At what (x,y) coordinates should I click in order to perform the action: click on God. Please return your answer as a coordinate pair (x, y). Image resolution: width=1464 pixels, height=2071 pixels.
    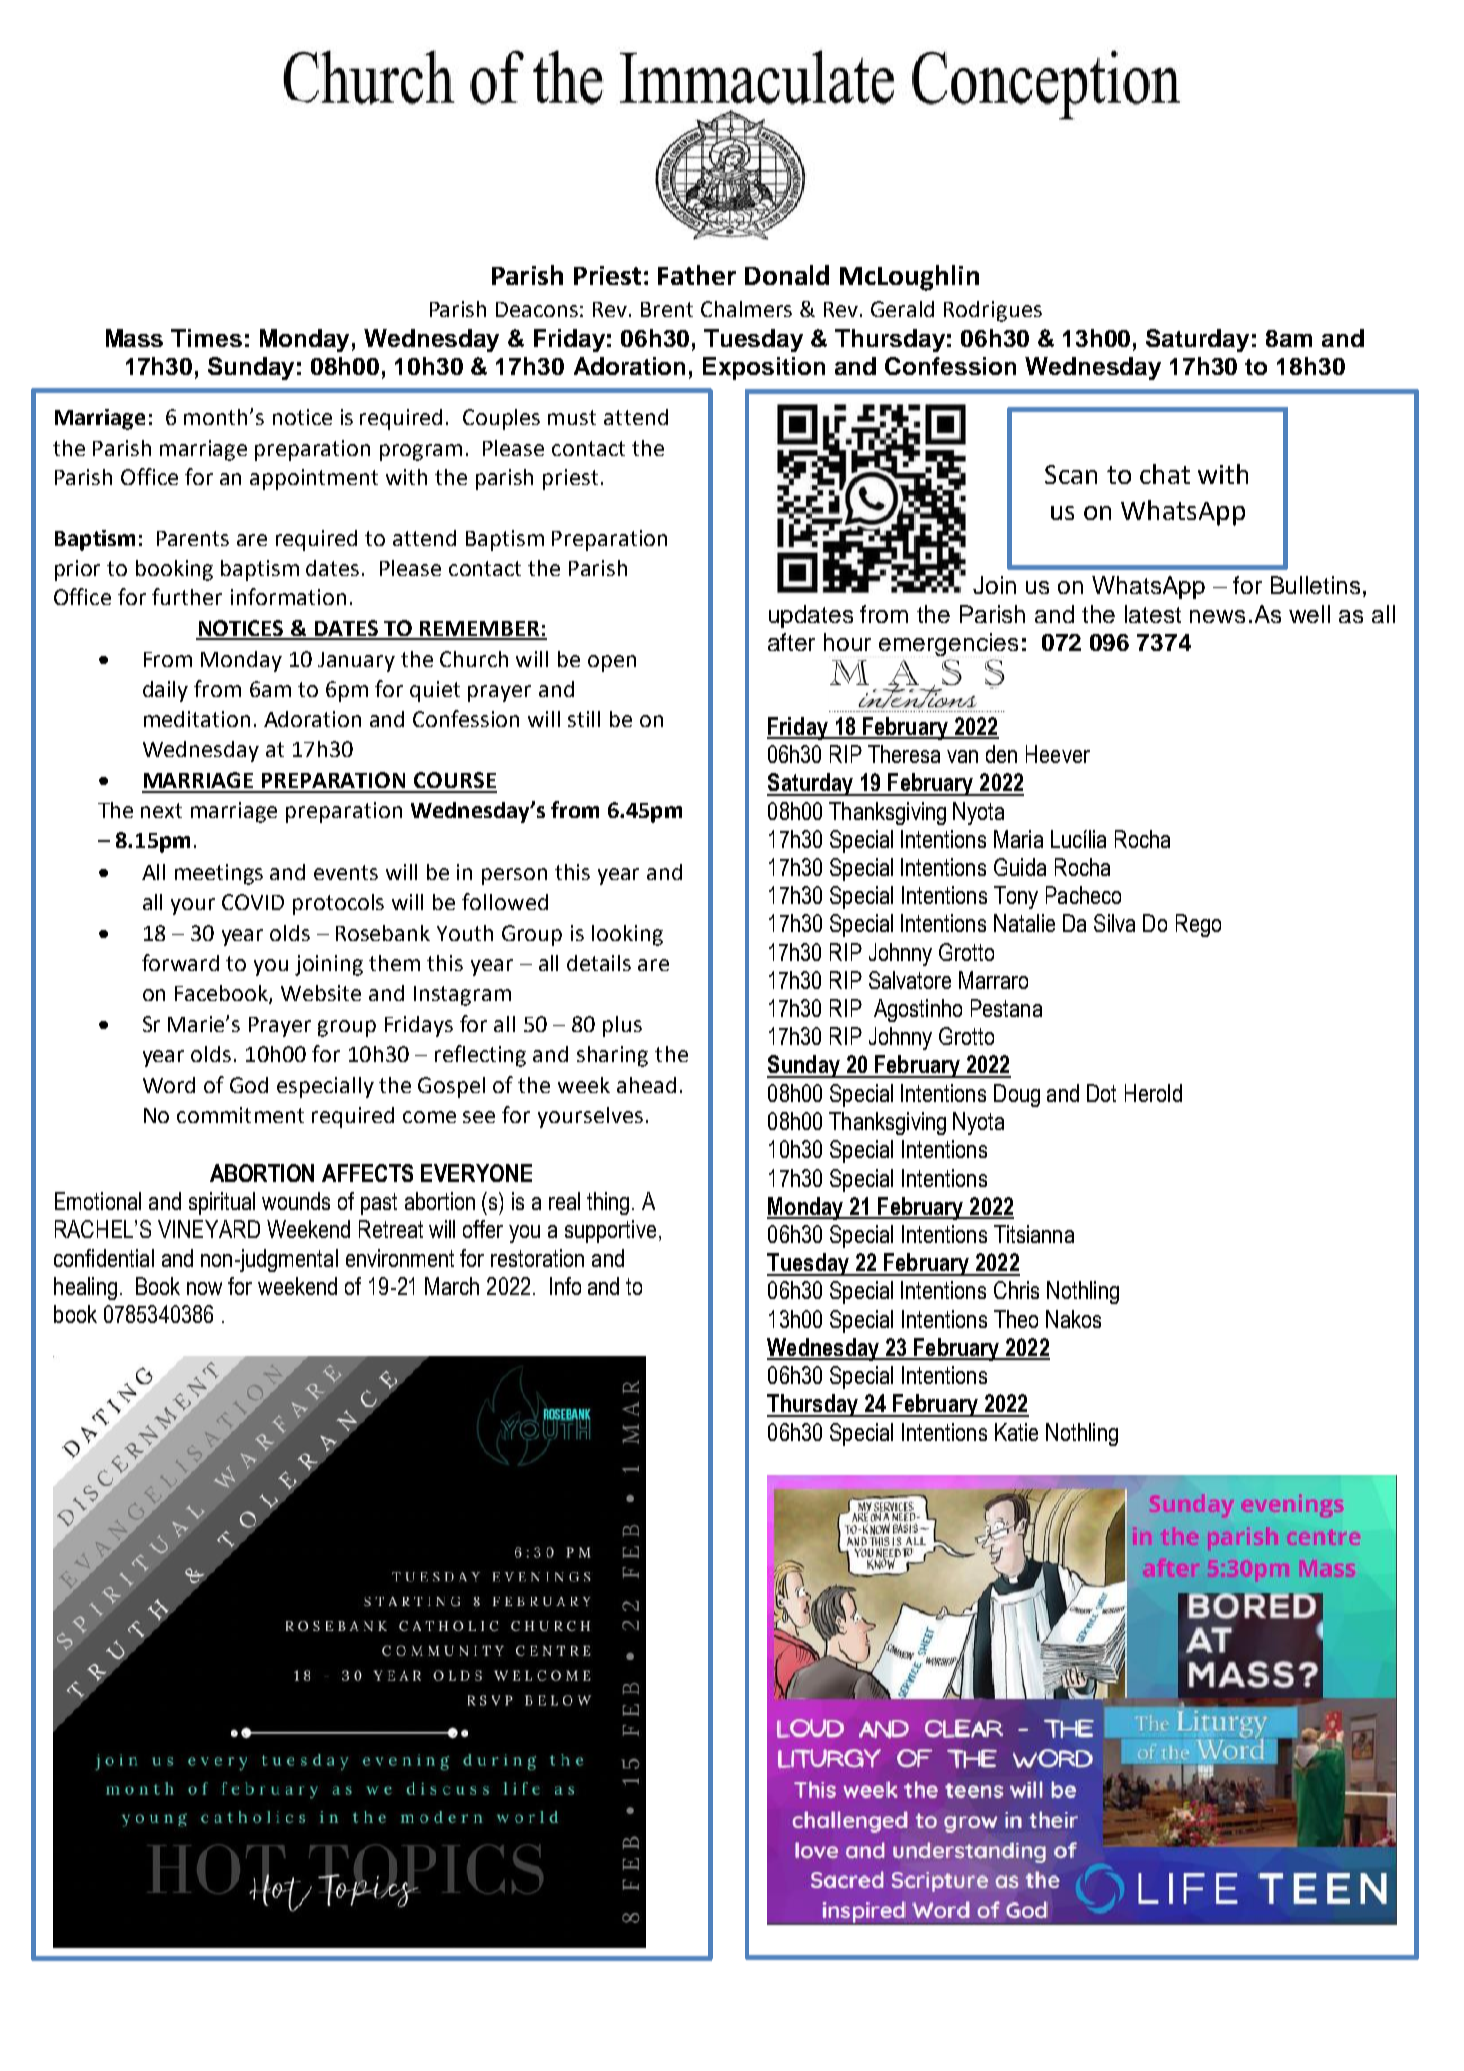
    Looking at the image, I should click on (249, 1085).
